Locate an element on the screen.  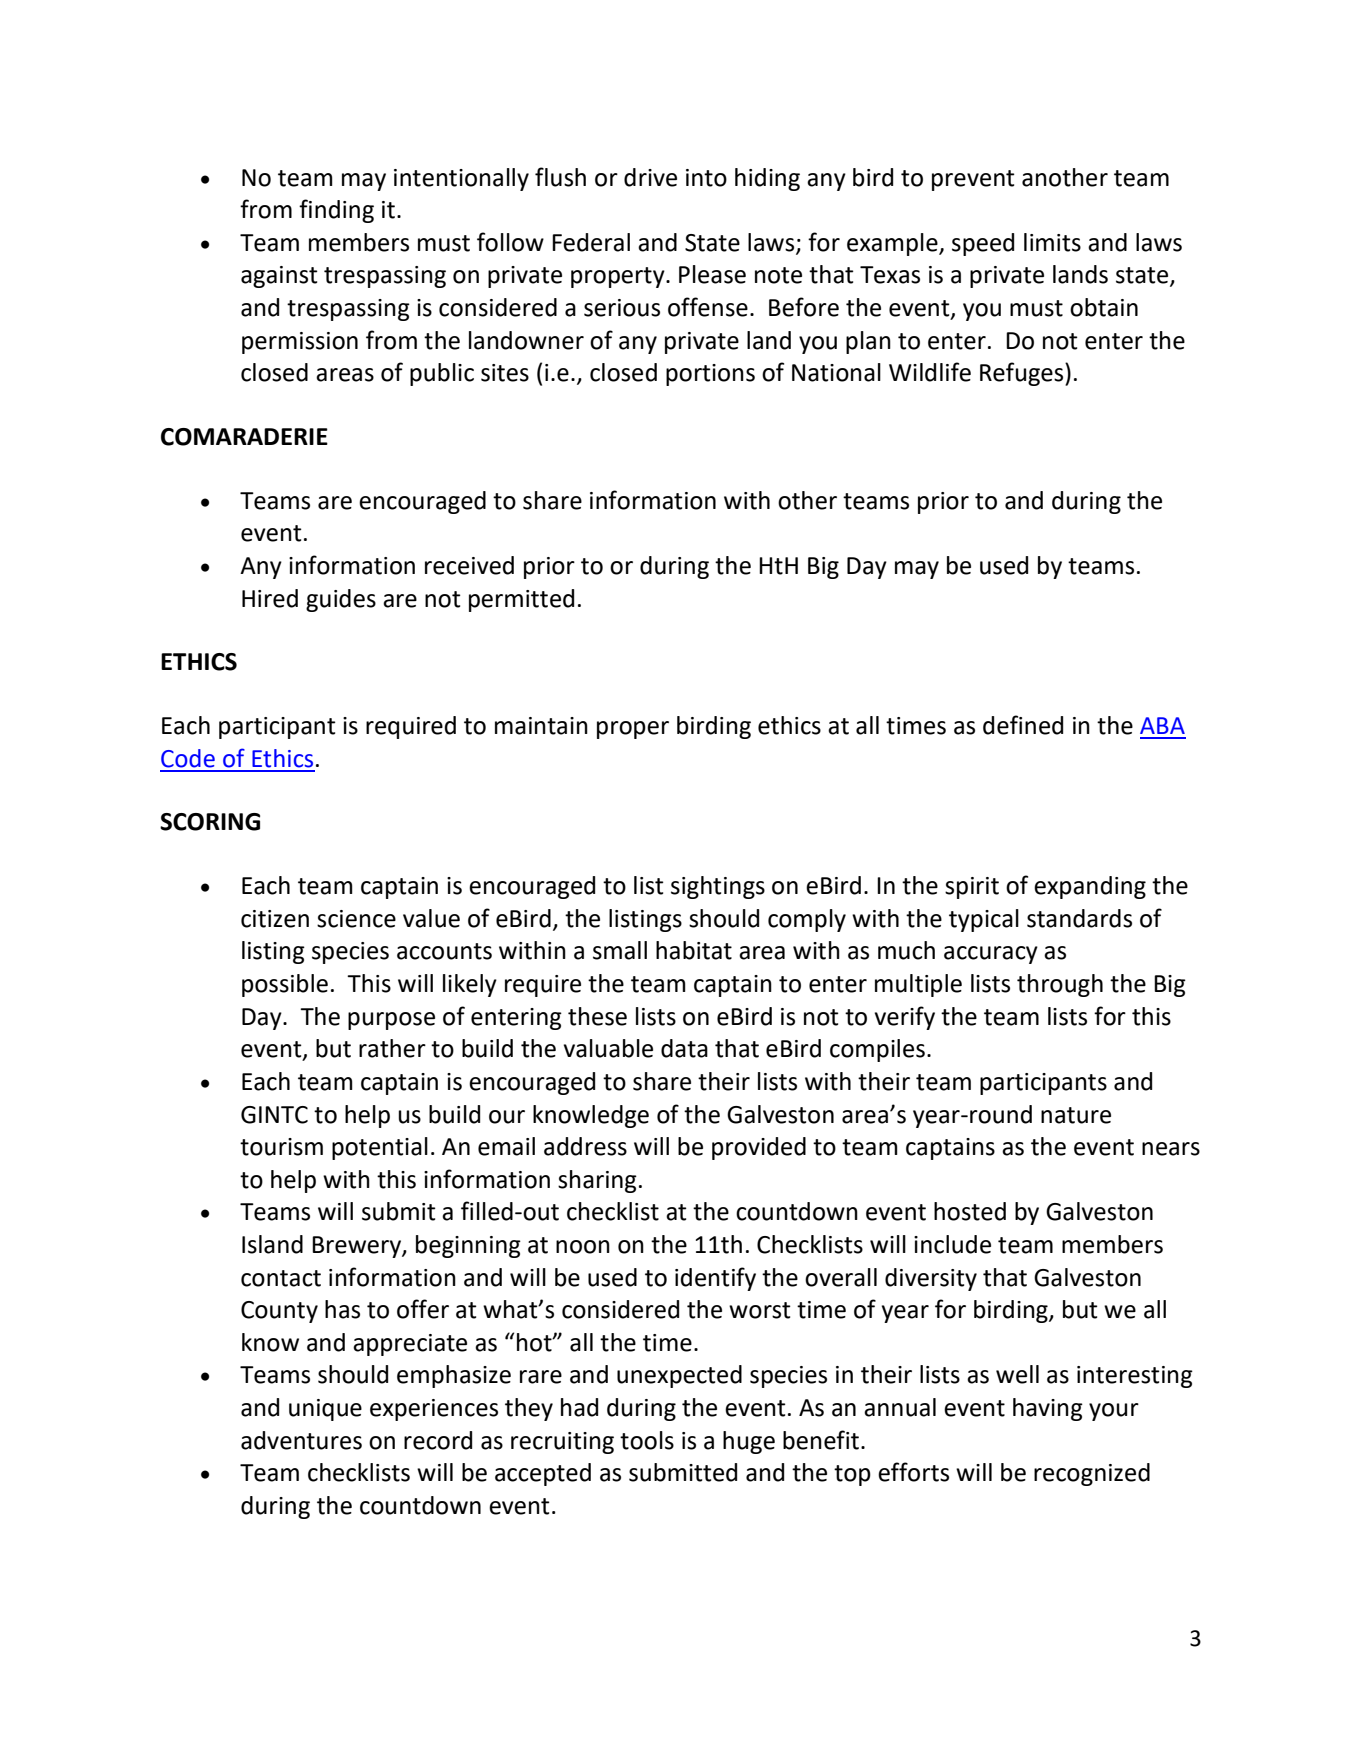
having is located at coordinates (1048, 1409).
